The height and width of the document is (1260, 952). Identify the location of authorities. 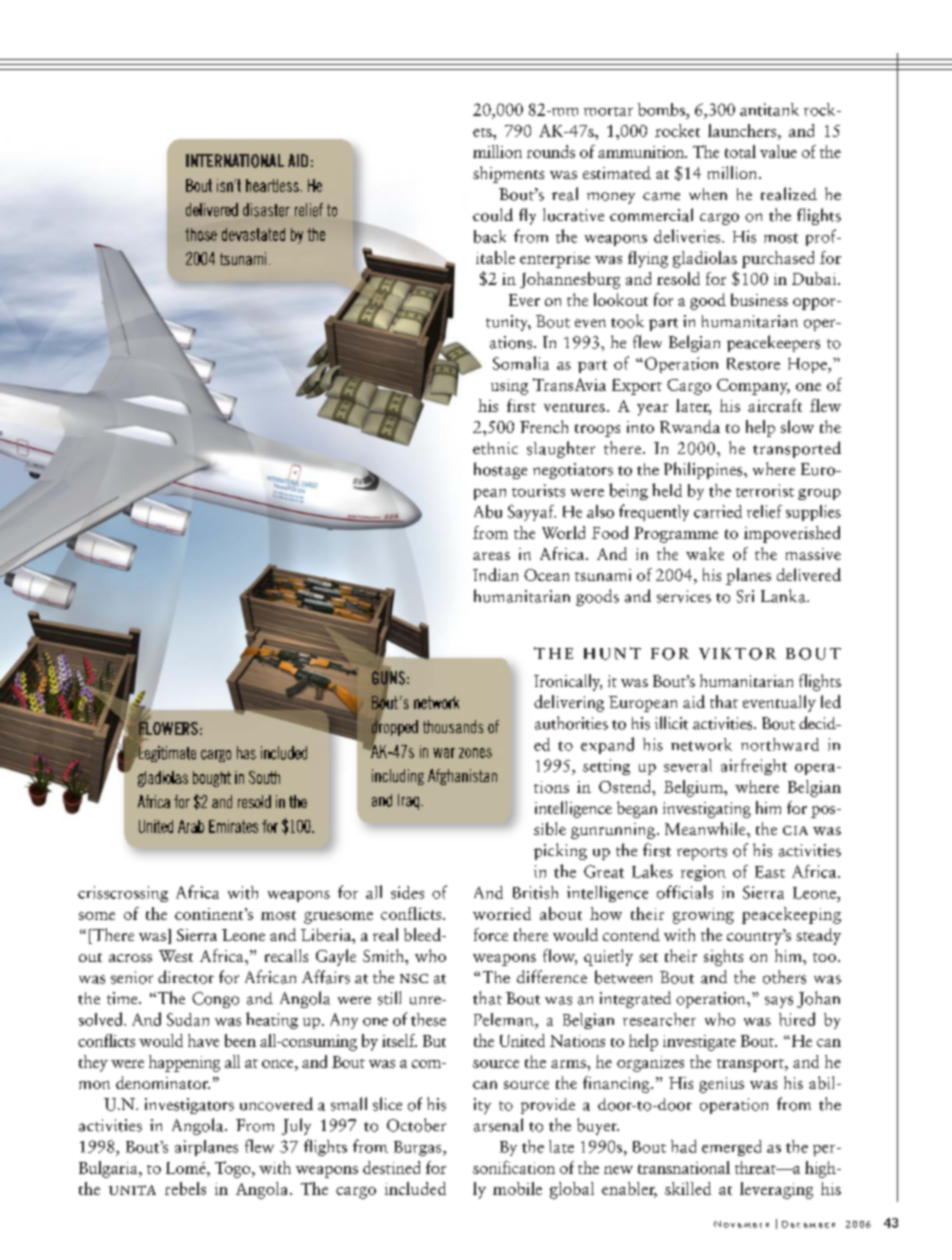
(571, 723).
